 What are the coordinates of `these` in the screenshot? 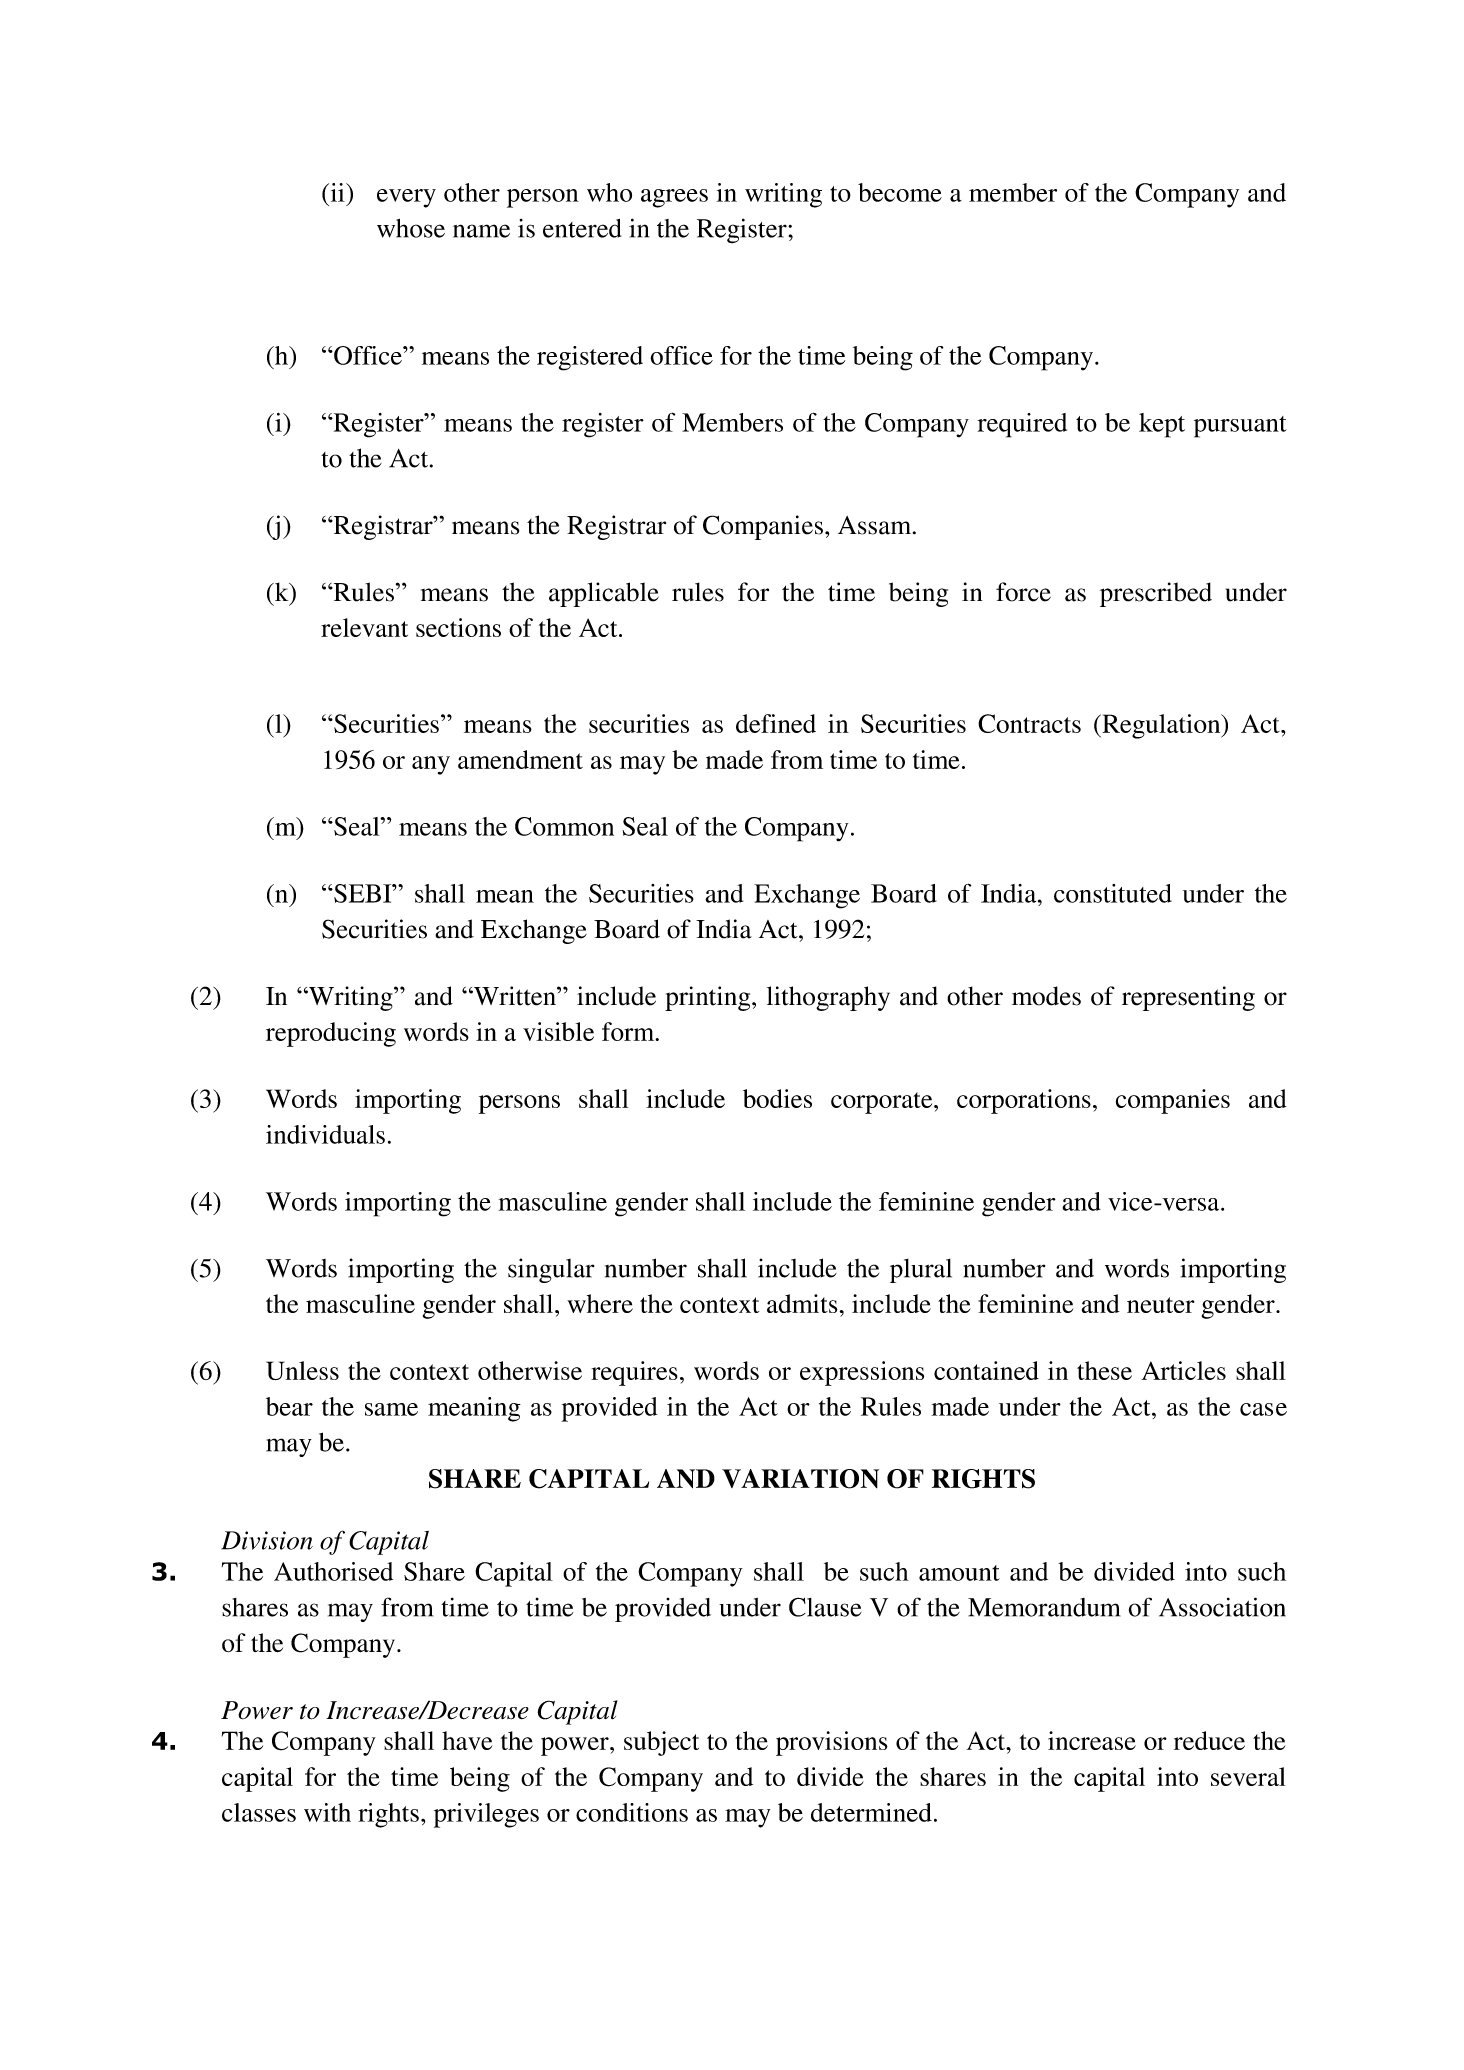 It's located at (1104, 1370).
